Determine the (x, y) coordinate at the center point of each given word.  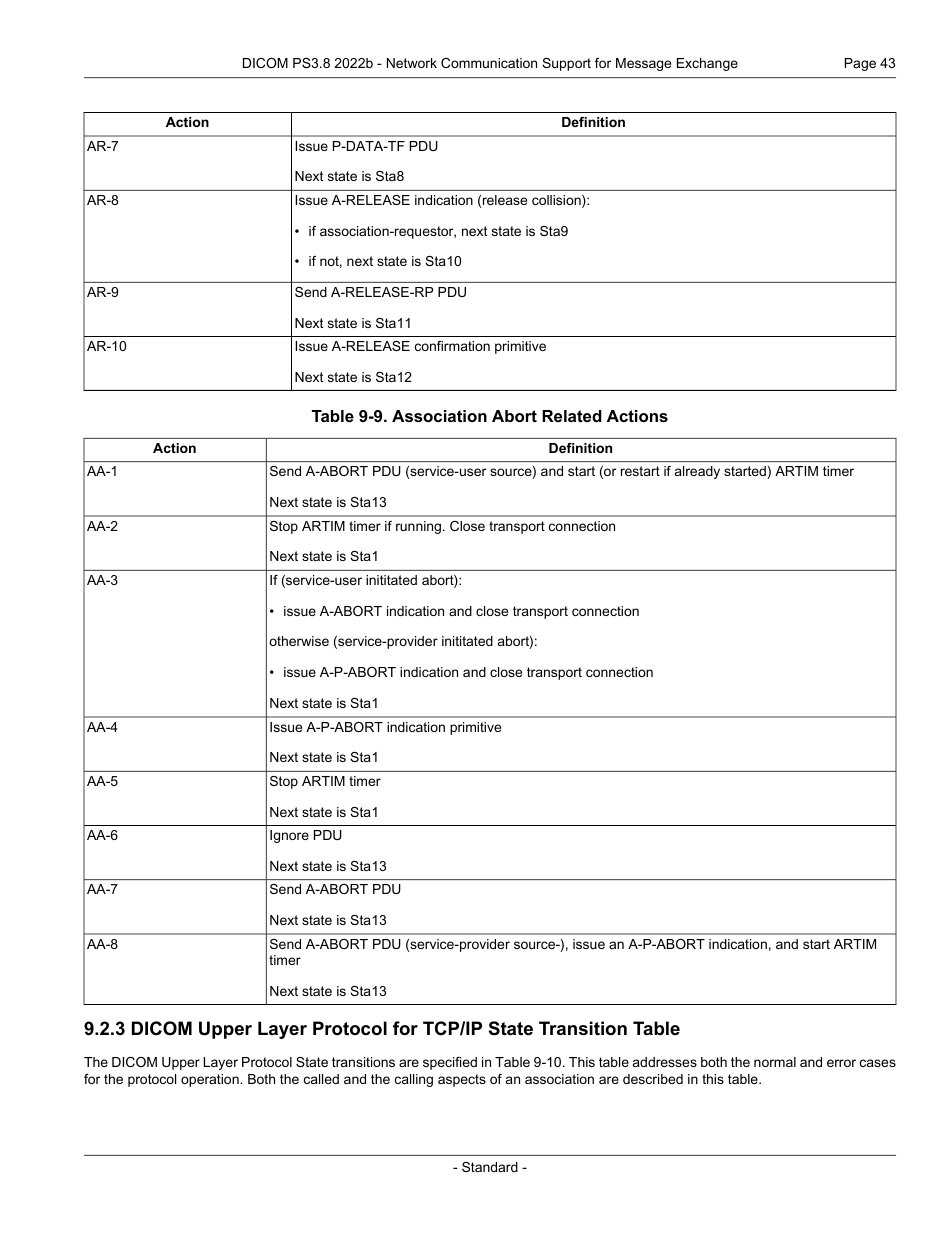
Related (572, 416)
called (321, 1079)
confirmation (452, 346)
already (697, 472)
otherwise (299, 641)
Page (860, 64)
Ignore (289, 836)
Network (412, 63)
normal (775, 1062)
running (420, 527)
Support (566, 64)
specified (450, 1063)
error (841, 1063)
